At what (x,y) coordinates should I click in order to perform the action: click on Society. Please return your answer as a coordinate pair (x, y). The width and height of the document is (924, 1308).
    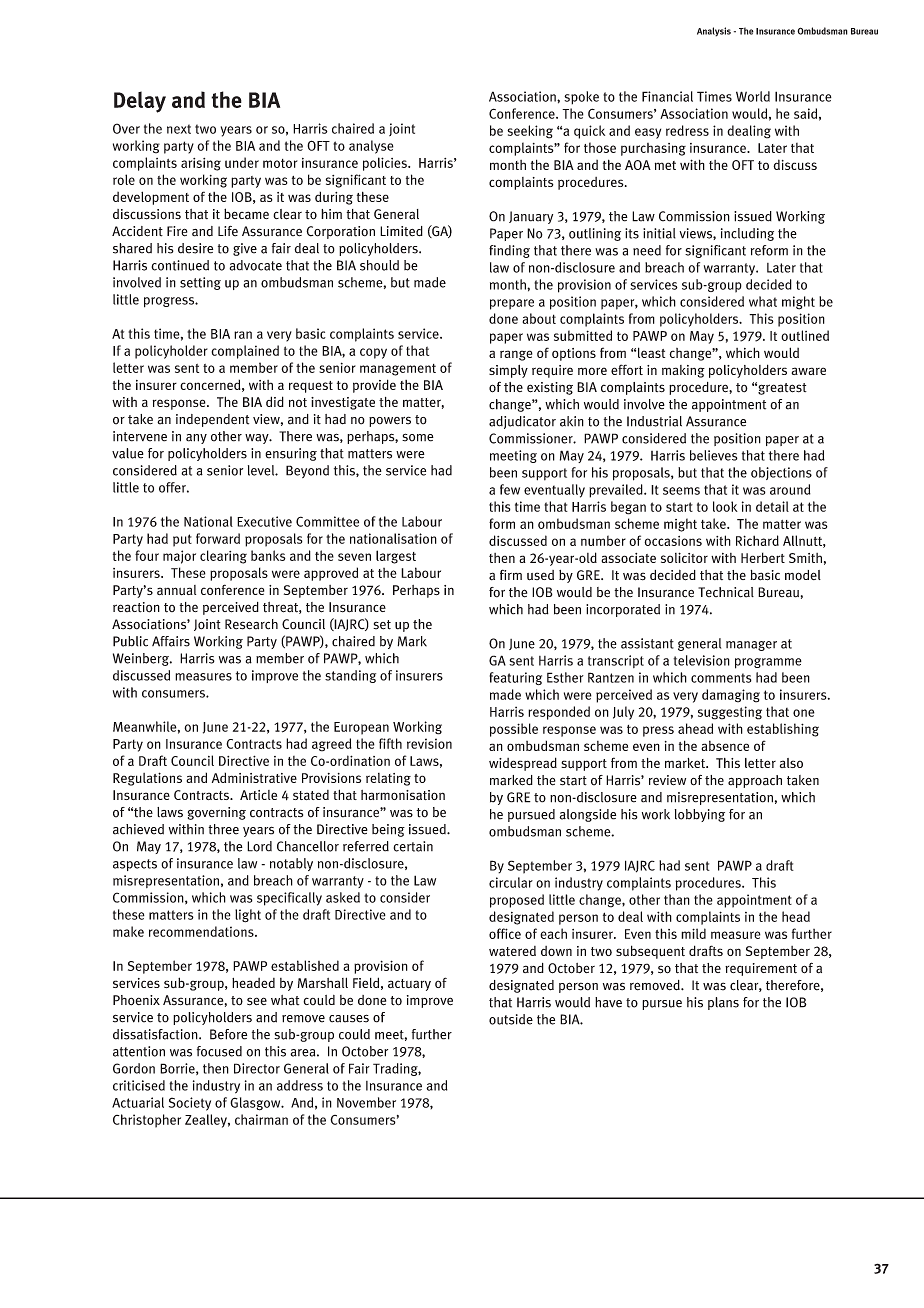
    Looking at the image, I should click on (190, 1104).
